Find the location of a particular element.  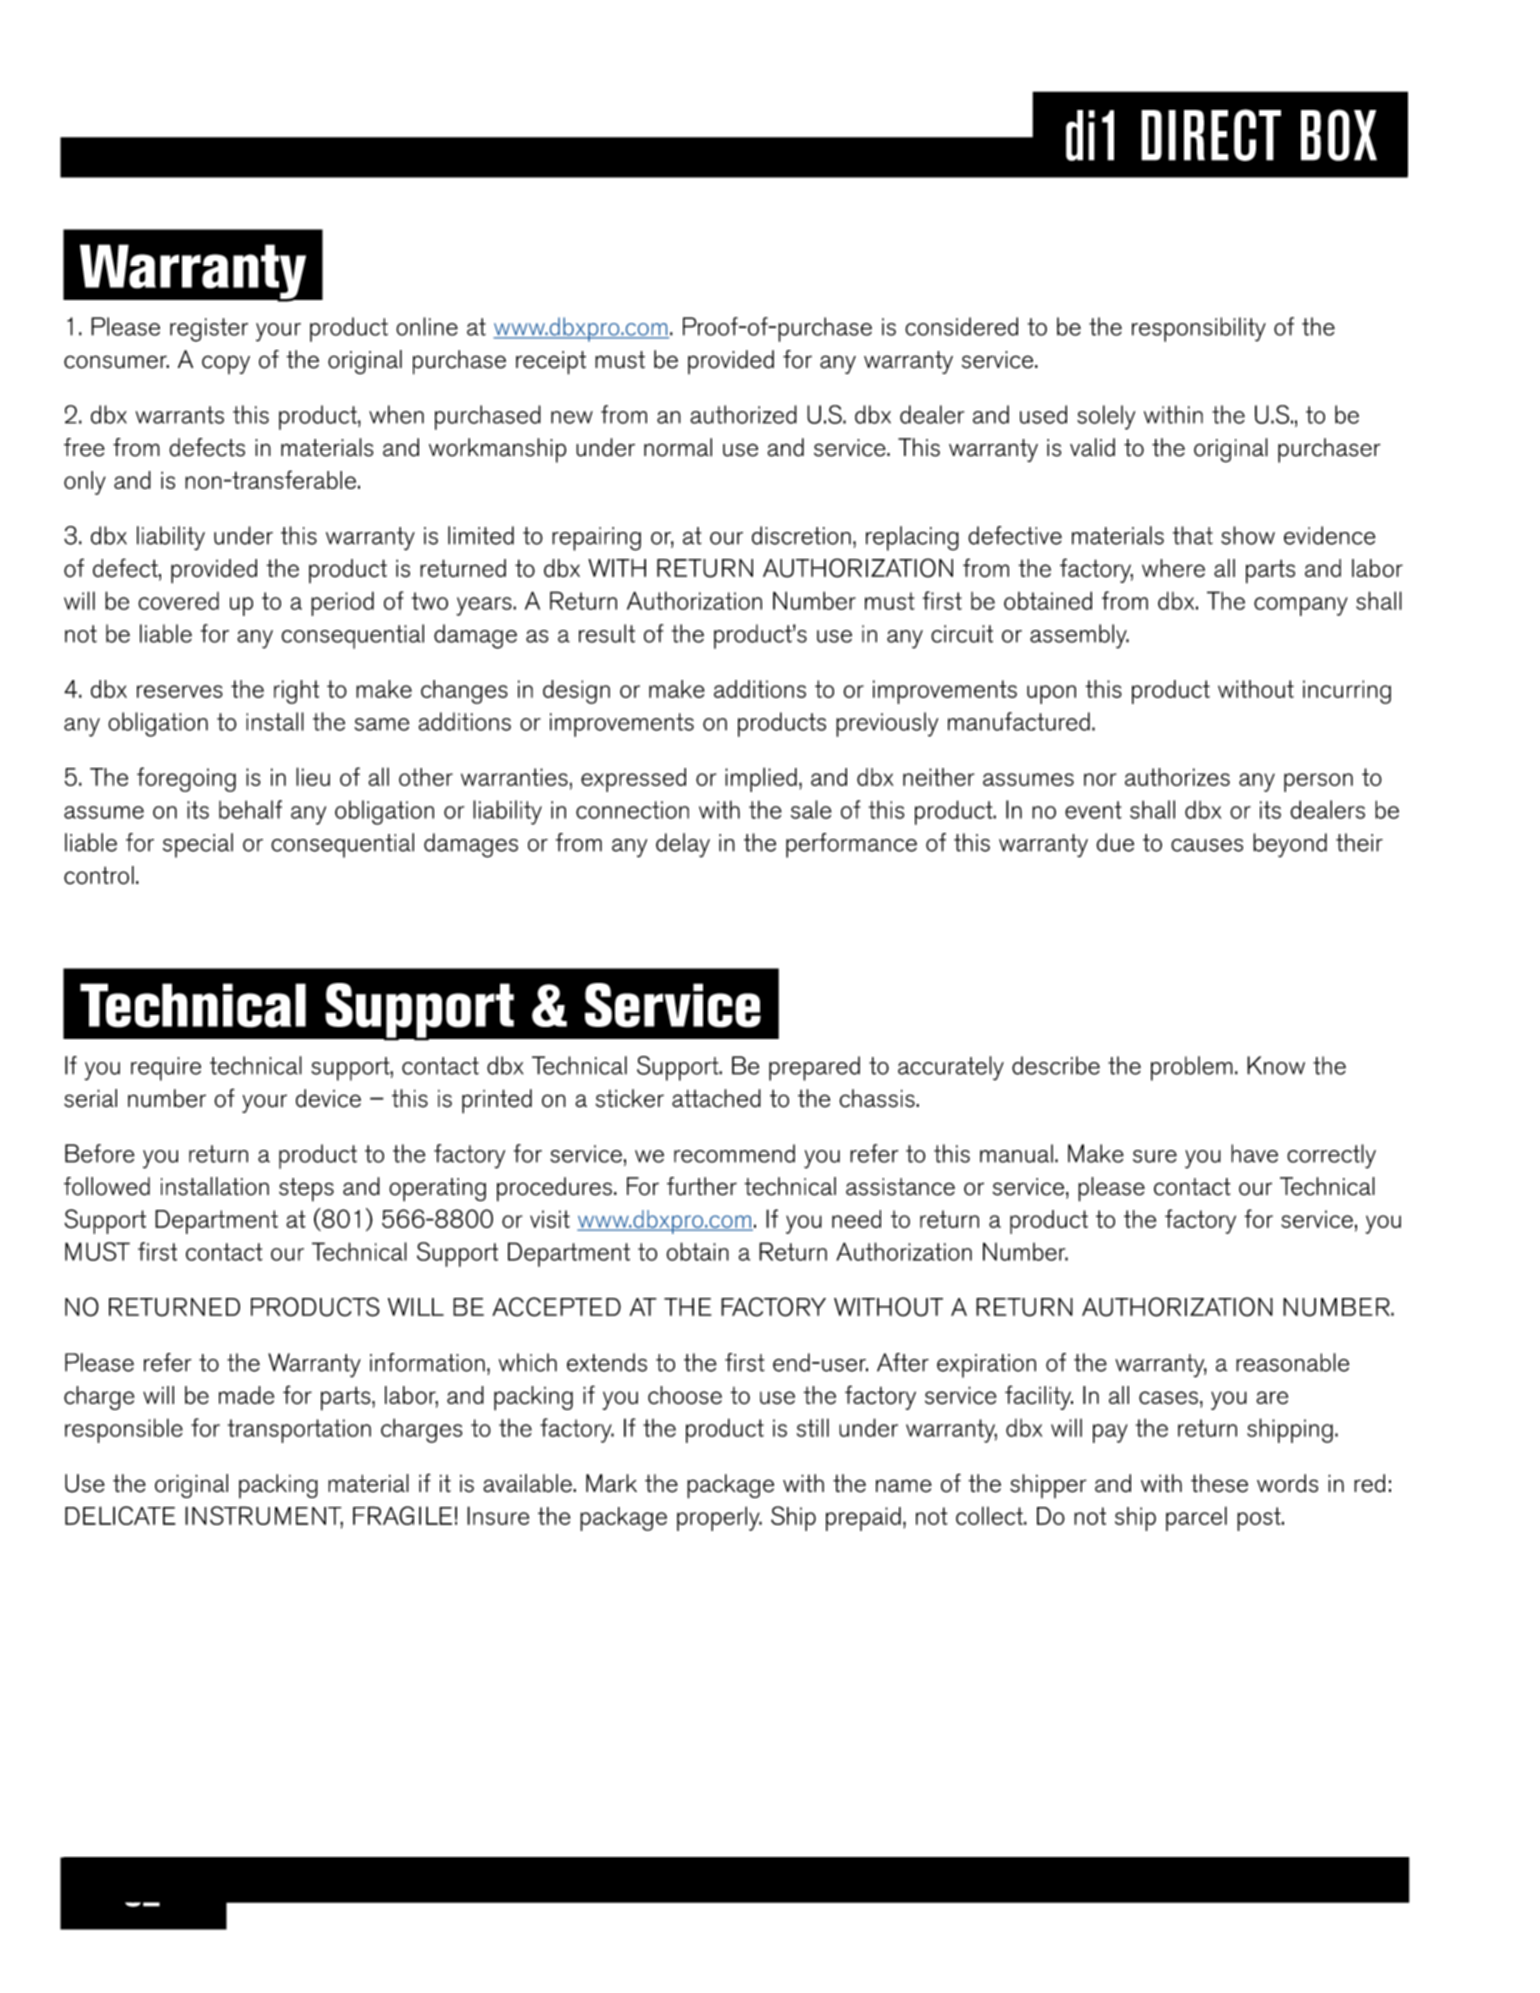

register is located at coordinates (209, 330).
